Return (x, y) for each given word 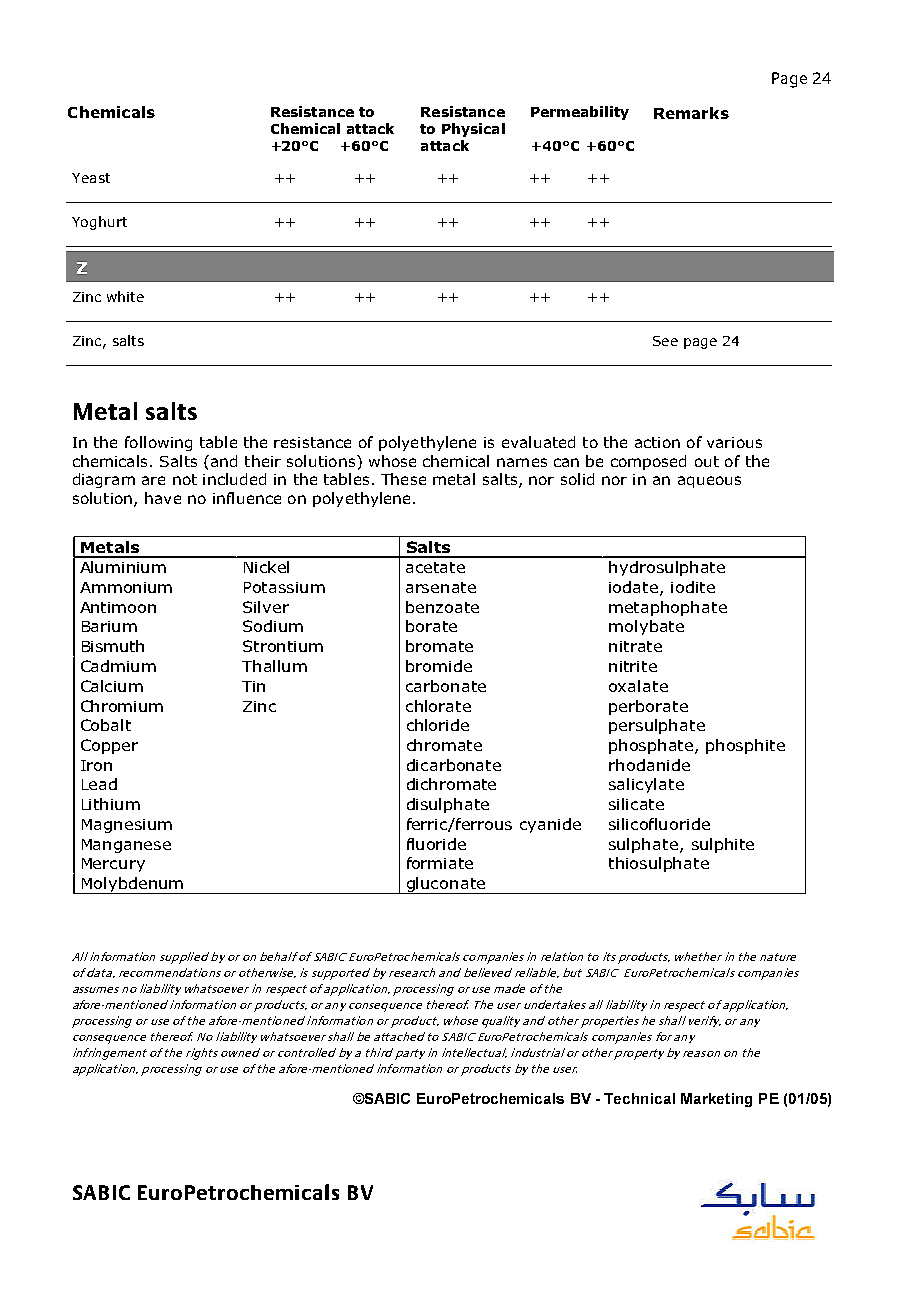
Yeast (91, 178)
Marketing (716, 1100)
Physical (473, 130)
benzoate (442, 607)
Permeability (580, 113)
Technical (639, 1098)
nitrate (635, 646)
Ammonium (126, 587)
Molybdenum (132, 885)
